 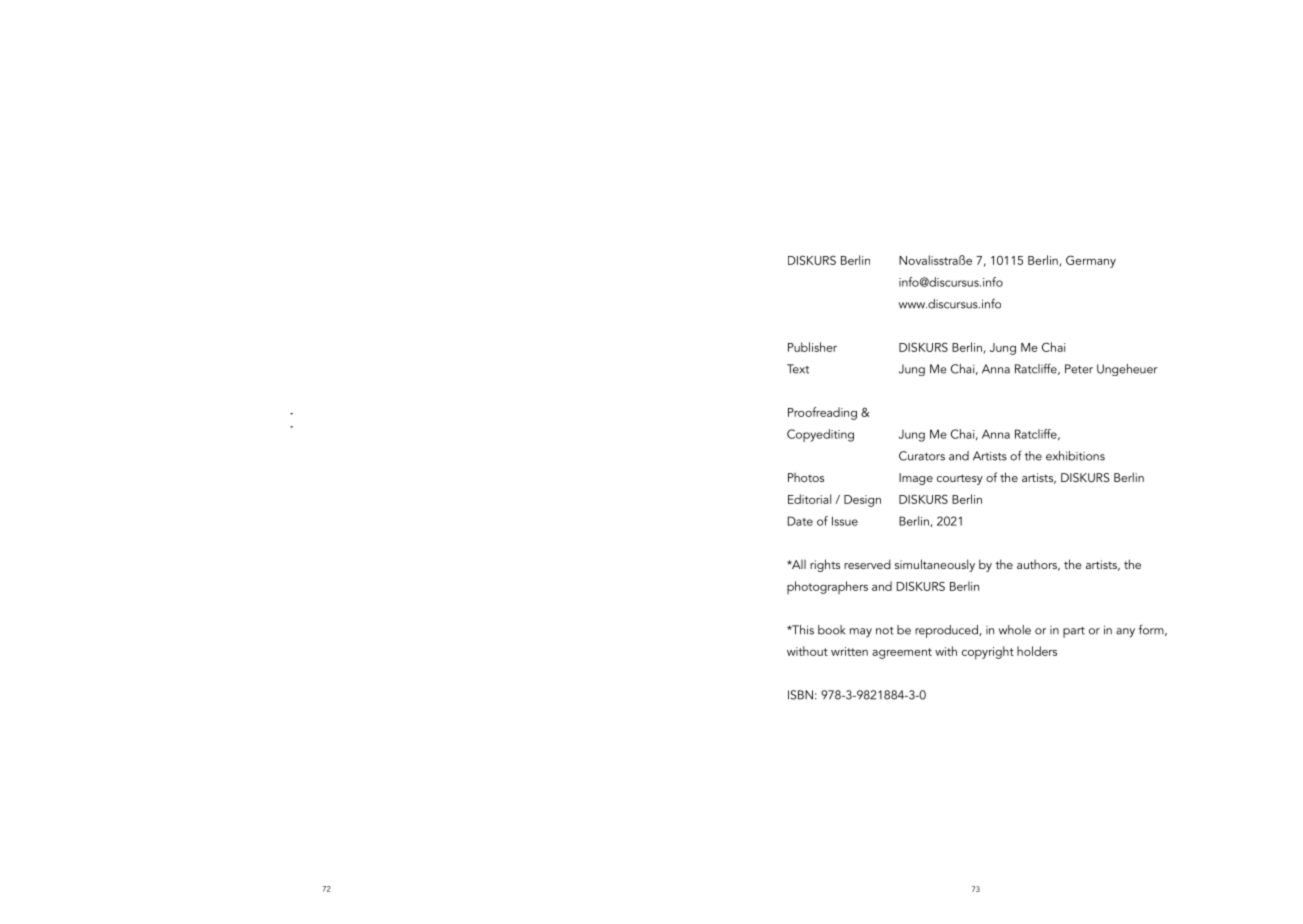 What do you see at coordinates (902, 653) in the document?
I see `agreement` at bounding box center [902, 653].
